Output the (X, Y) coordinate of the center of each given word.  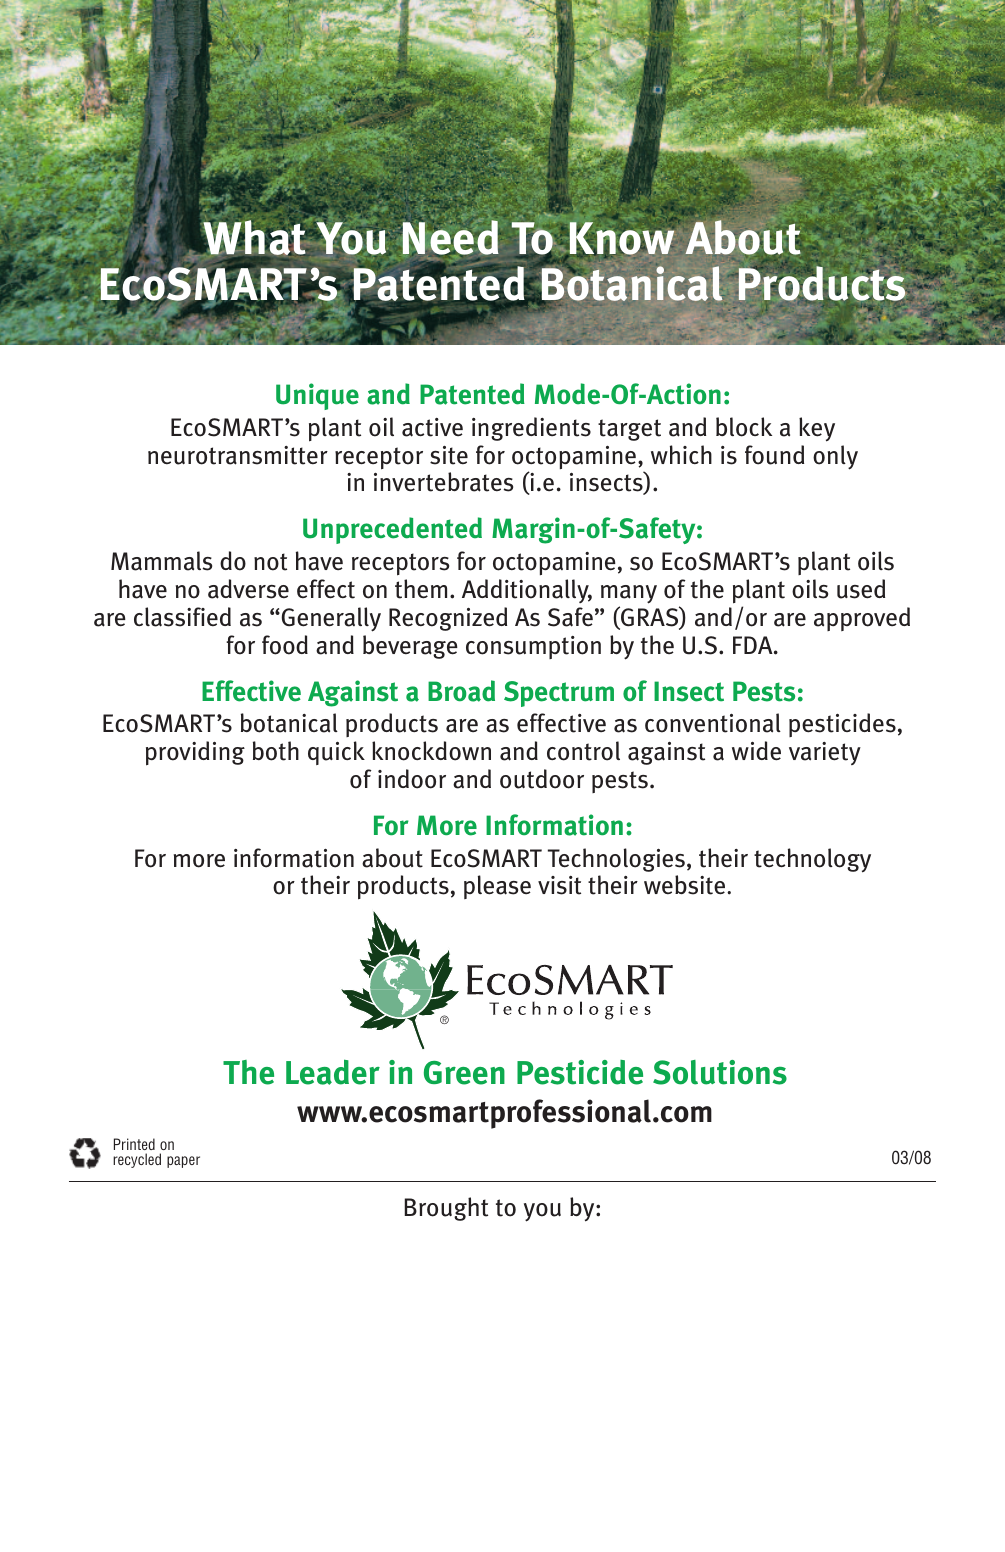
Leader (333, 1072)
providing (195, 753)
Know (620, 239)
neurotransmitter (238, 455)
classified (182, 617)
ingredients (531, 429)
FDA (754, 645)
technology (812, 860)
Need (451, 236)
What (256, 238)
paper (183, 1162)
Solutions (720, 1072)
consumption (533, 647)
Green (464, 1073)
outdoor (542, 779)
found (774, 455)
